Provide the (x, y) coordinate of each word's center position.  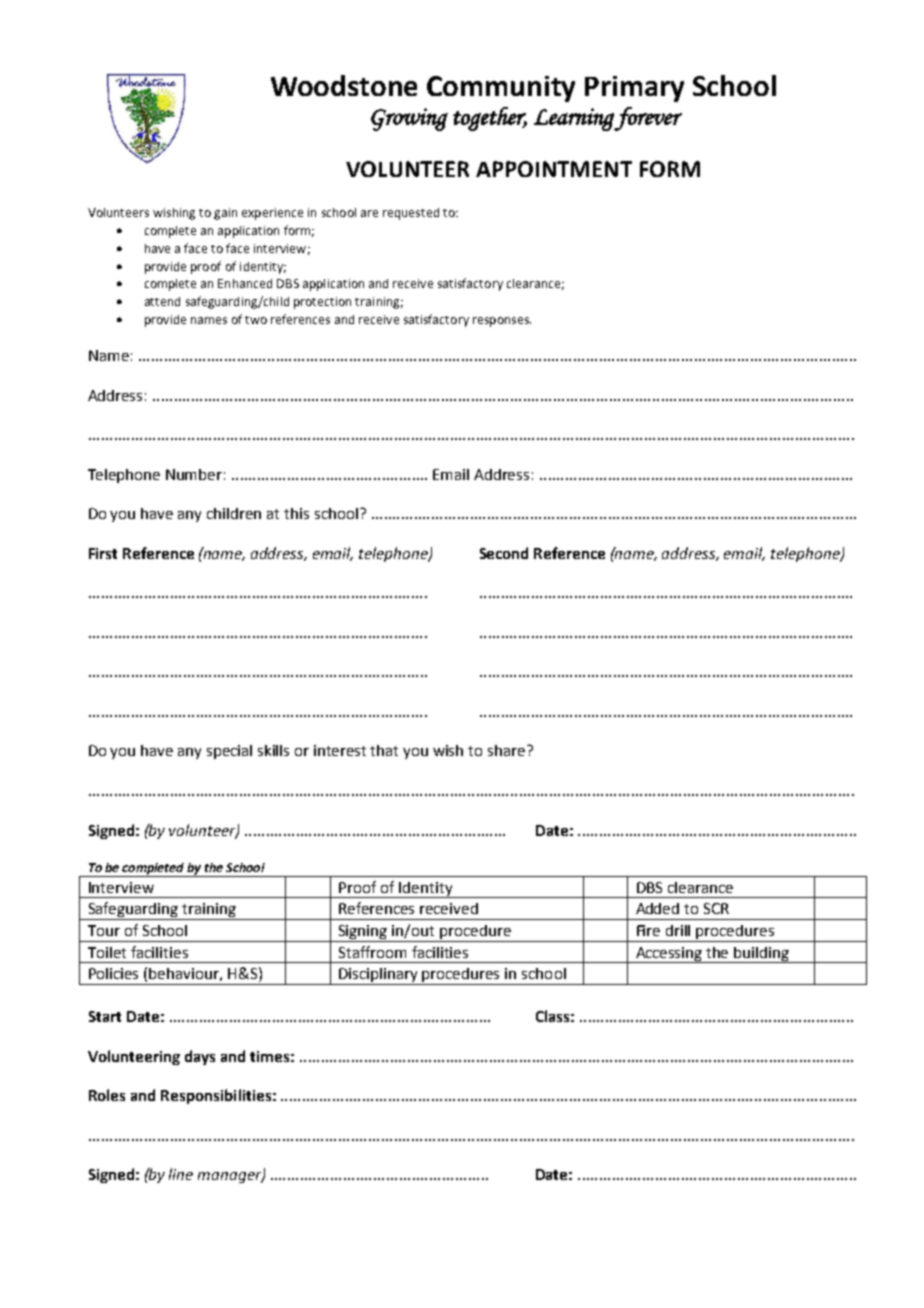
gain (225, 214)
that (384, 750)
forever (648, 119)
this (296, 513)
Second (504, 553)
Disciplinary (379, 976)
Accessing (669, 955)
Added (657, 908)
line (181, 1174)
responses (502, 322)
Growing (409, 119)
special (229, 752)
